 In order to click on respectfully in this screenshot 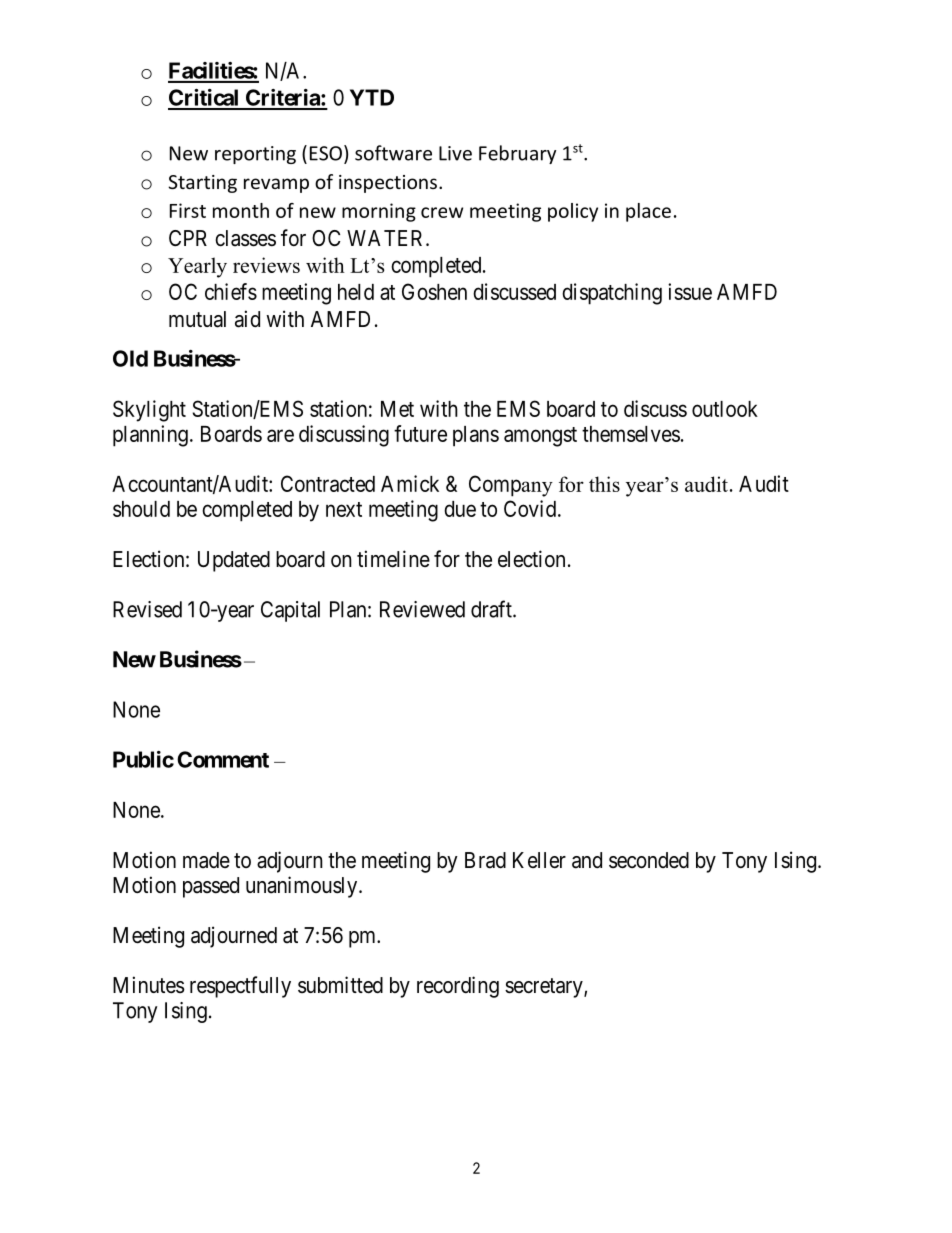, I will do `click(240, 987)`.
